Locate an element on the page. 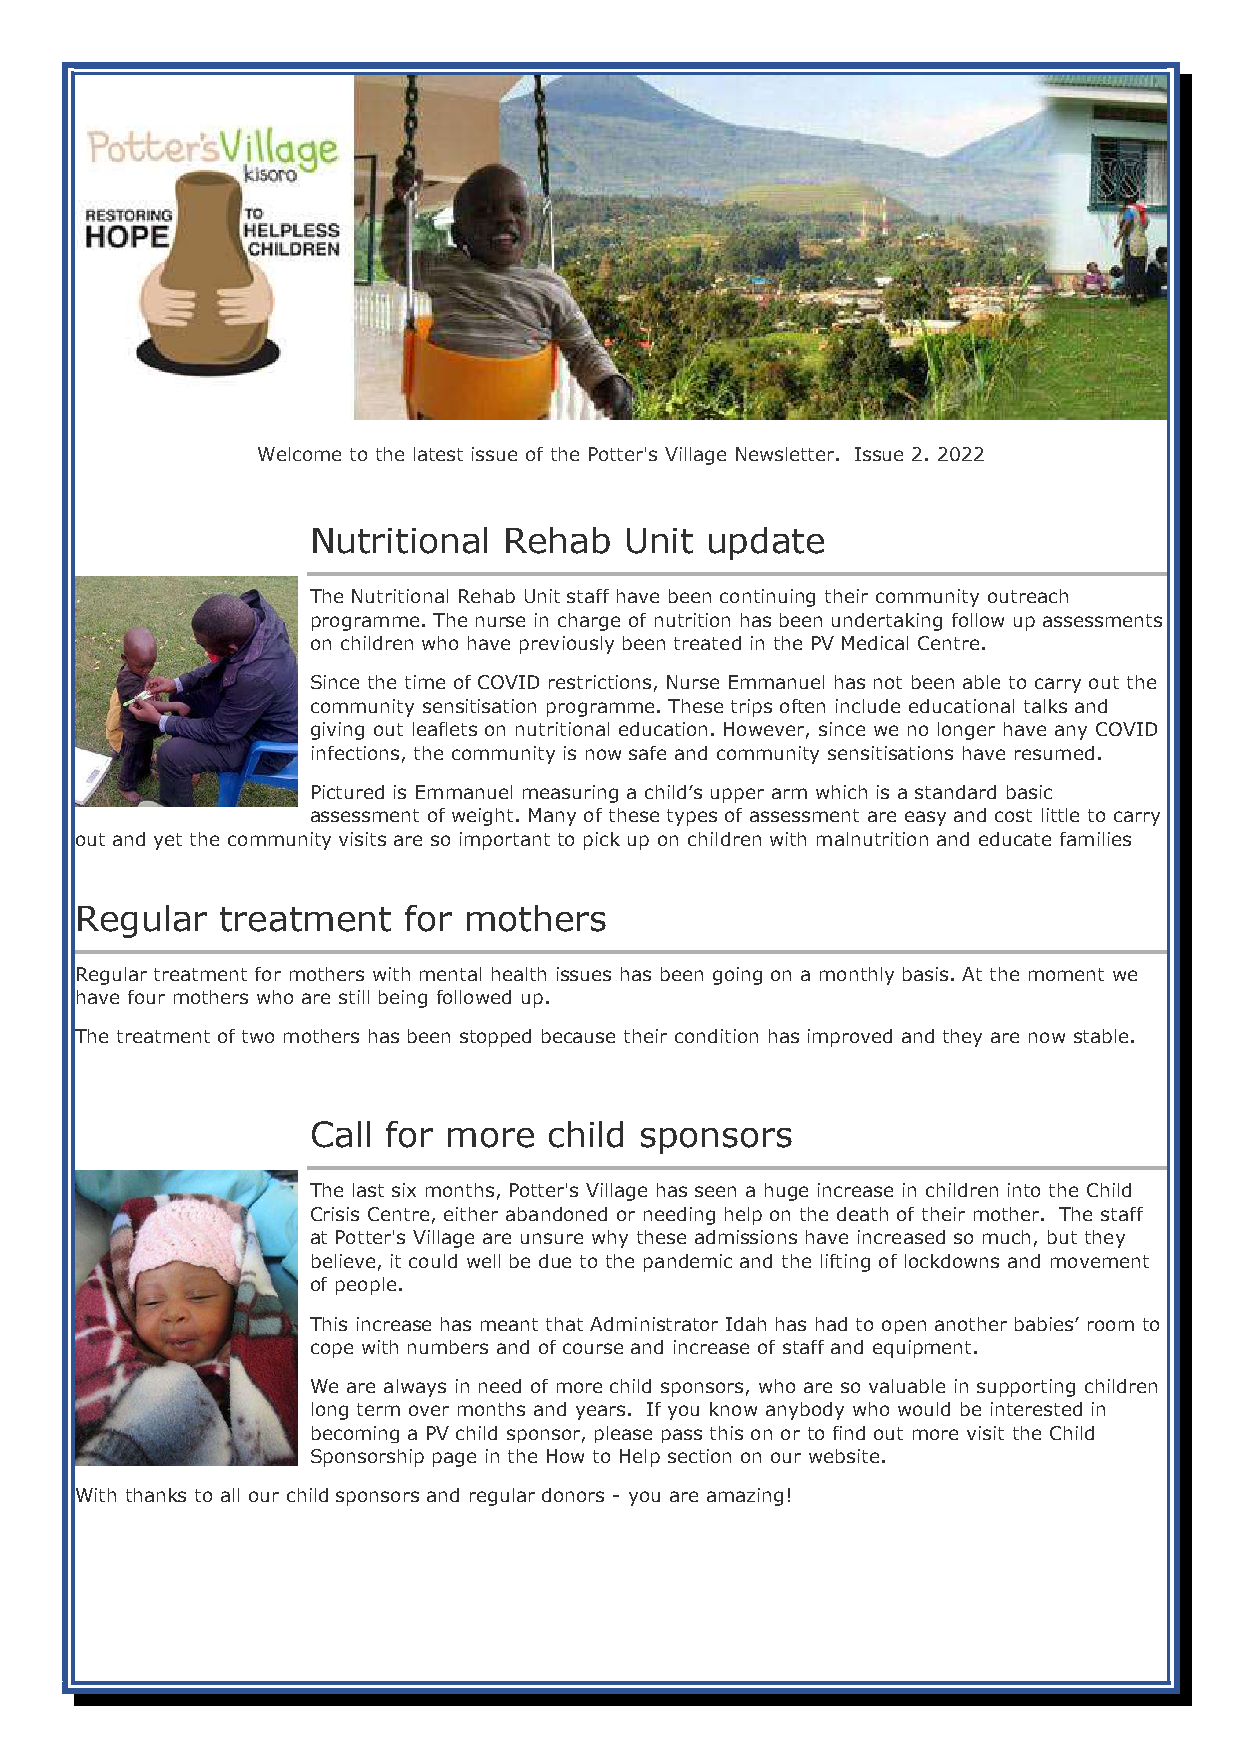  Newsletter is located at coordinates (786, 454).
